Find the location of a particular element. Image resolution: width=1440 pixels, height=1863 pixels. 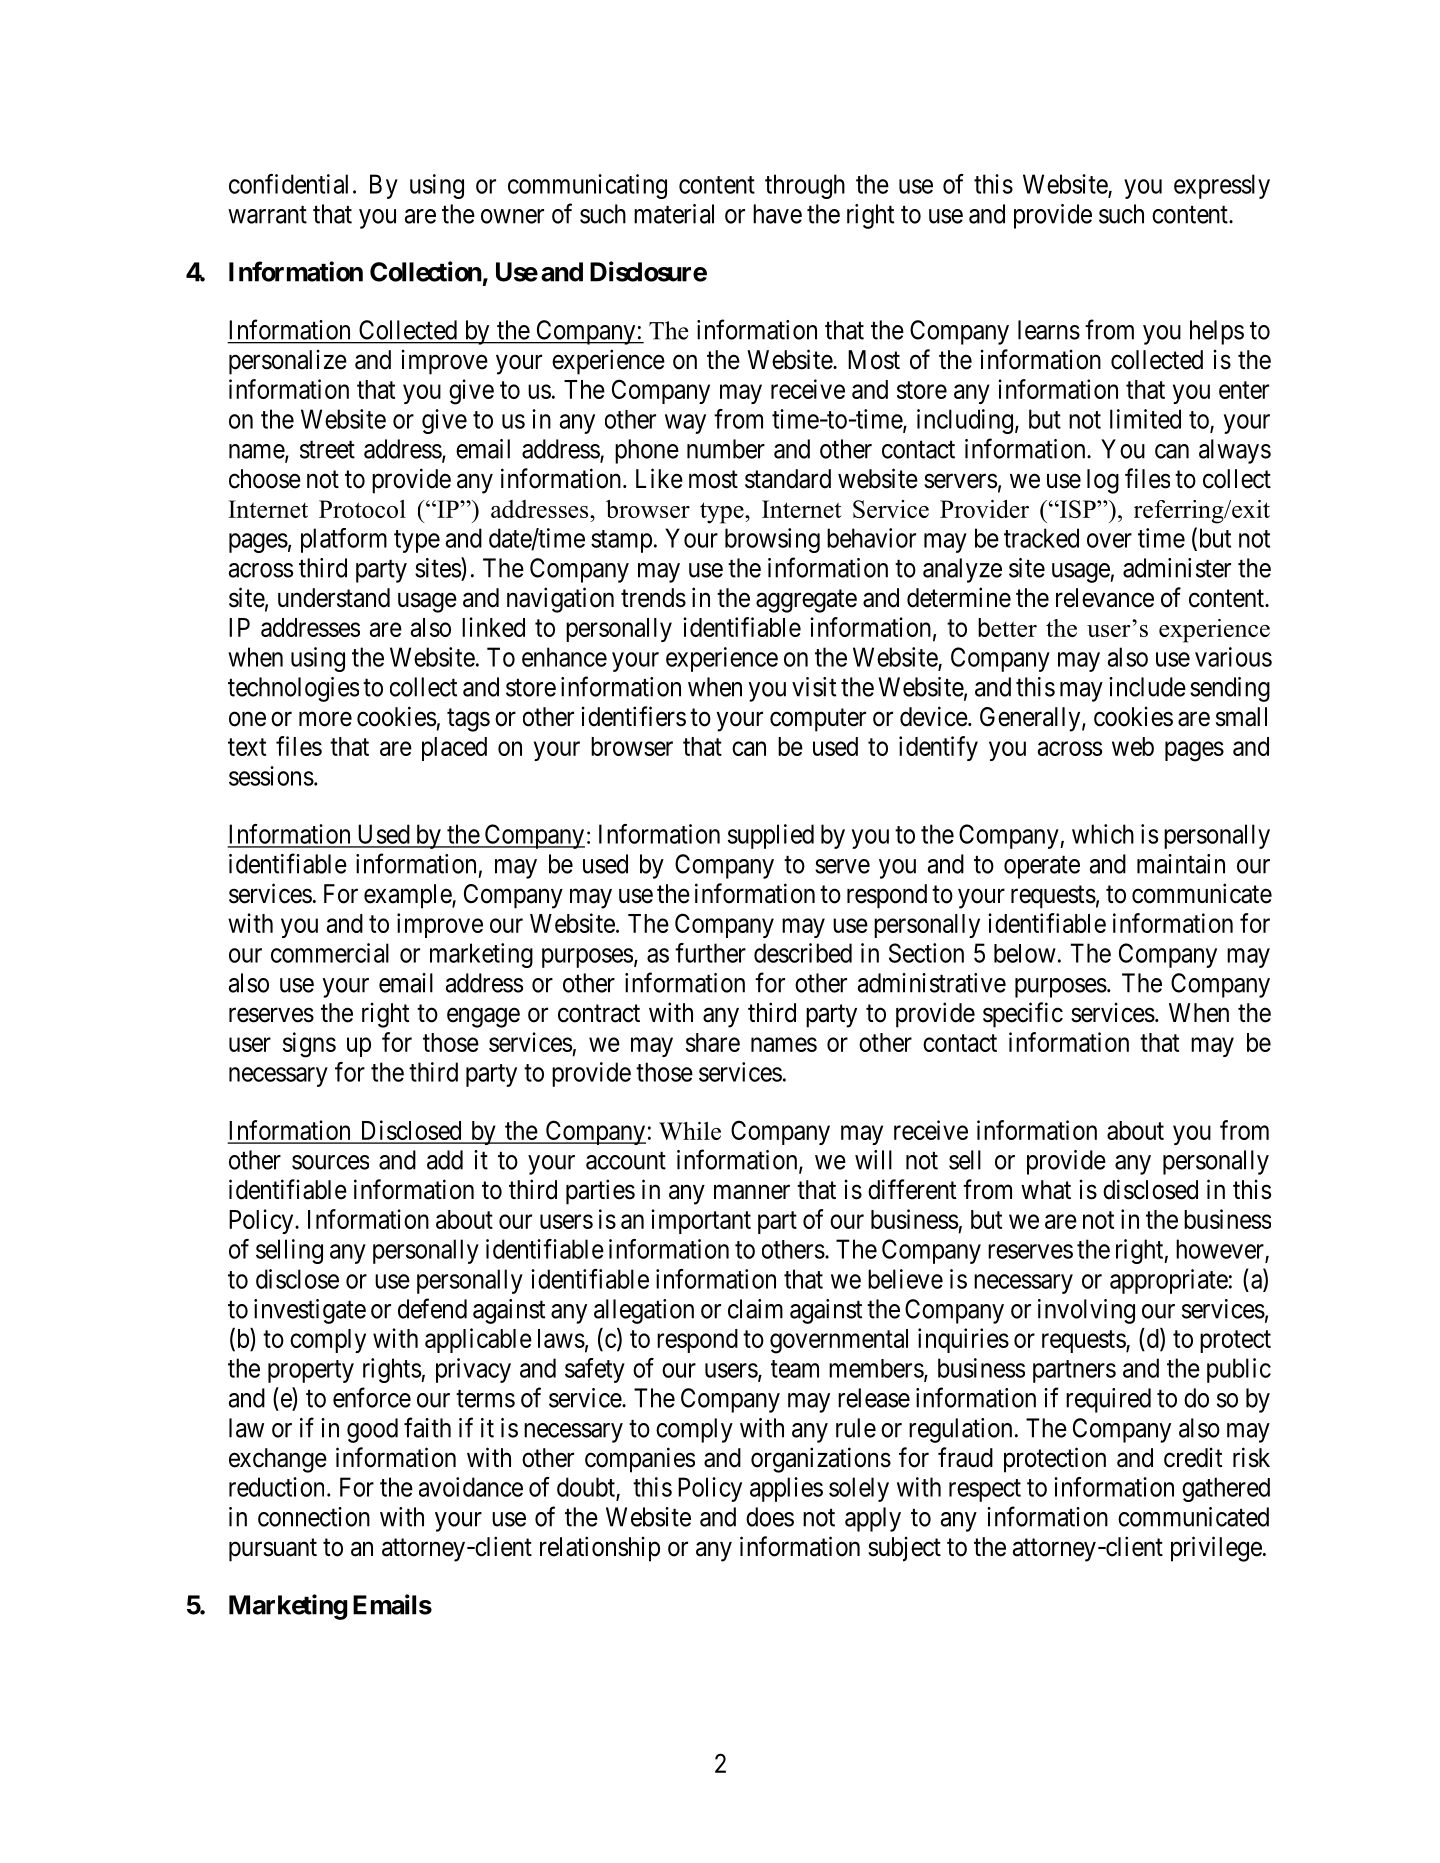

understand is located at coordinates (334, 598).
